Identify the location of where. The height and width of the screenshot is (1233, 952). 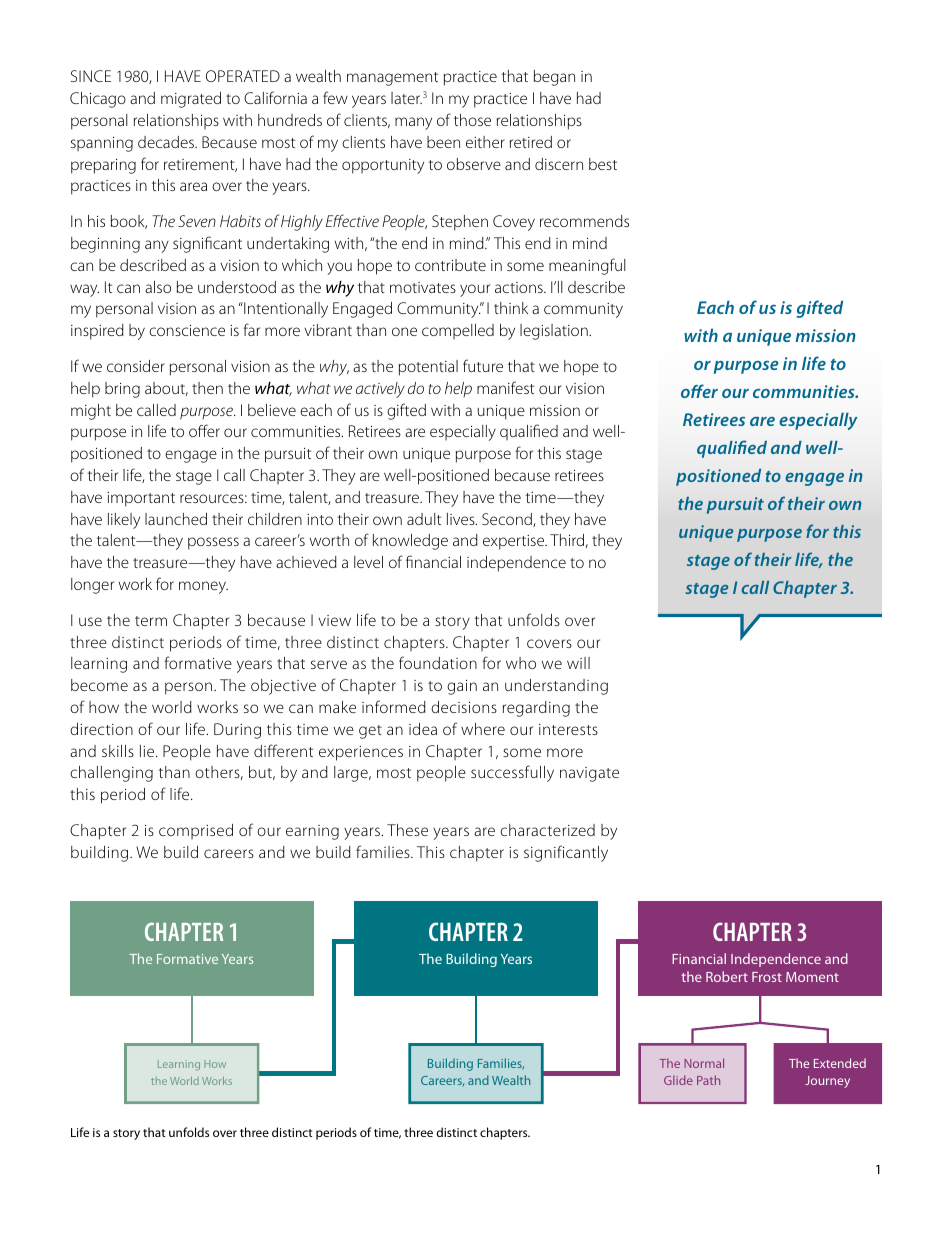
(483, 729).
